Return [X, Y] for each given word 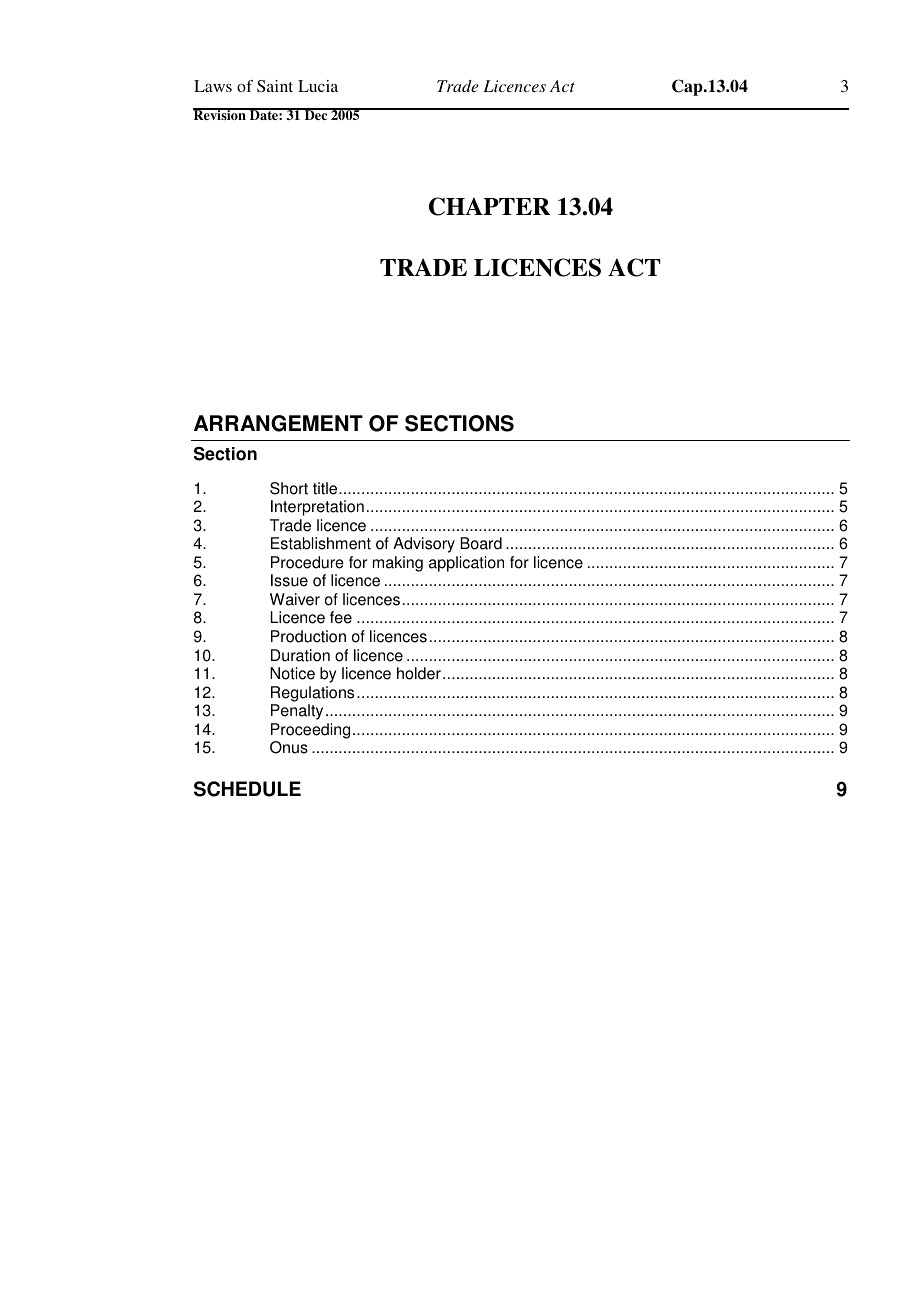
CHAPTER [489, 206]
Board [481, 543]
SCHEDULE [247, 789]
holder [419, 673]
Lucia [318, 86]
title [326, 488]
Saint [275, 86]
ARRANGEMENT [278, 423]
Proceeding [310, 731]
